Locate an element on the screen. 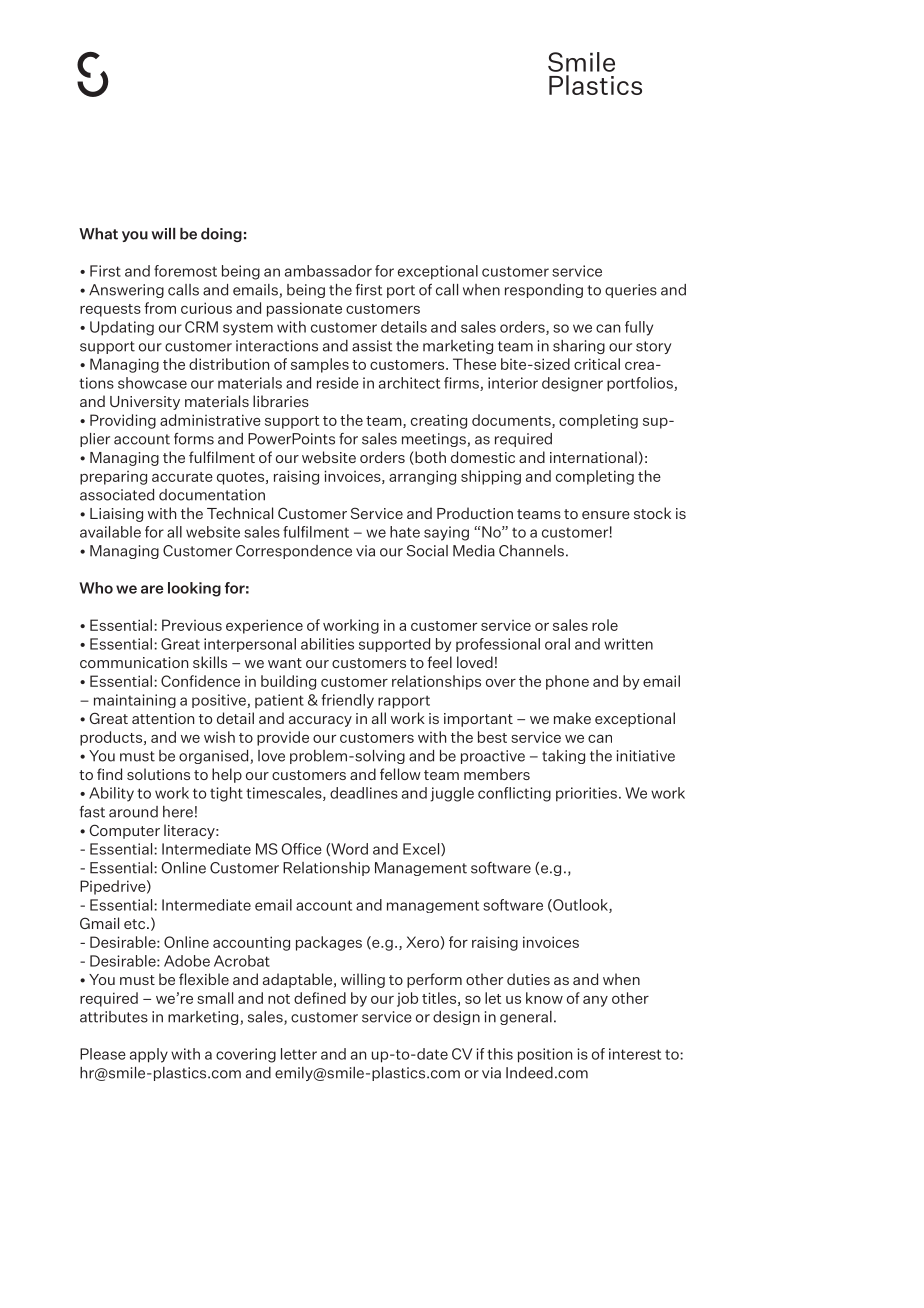 The image size is (924, 1308). job is located at coordinates (407, 999).
